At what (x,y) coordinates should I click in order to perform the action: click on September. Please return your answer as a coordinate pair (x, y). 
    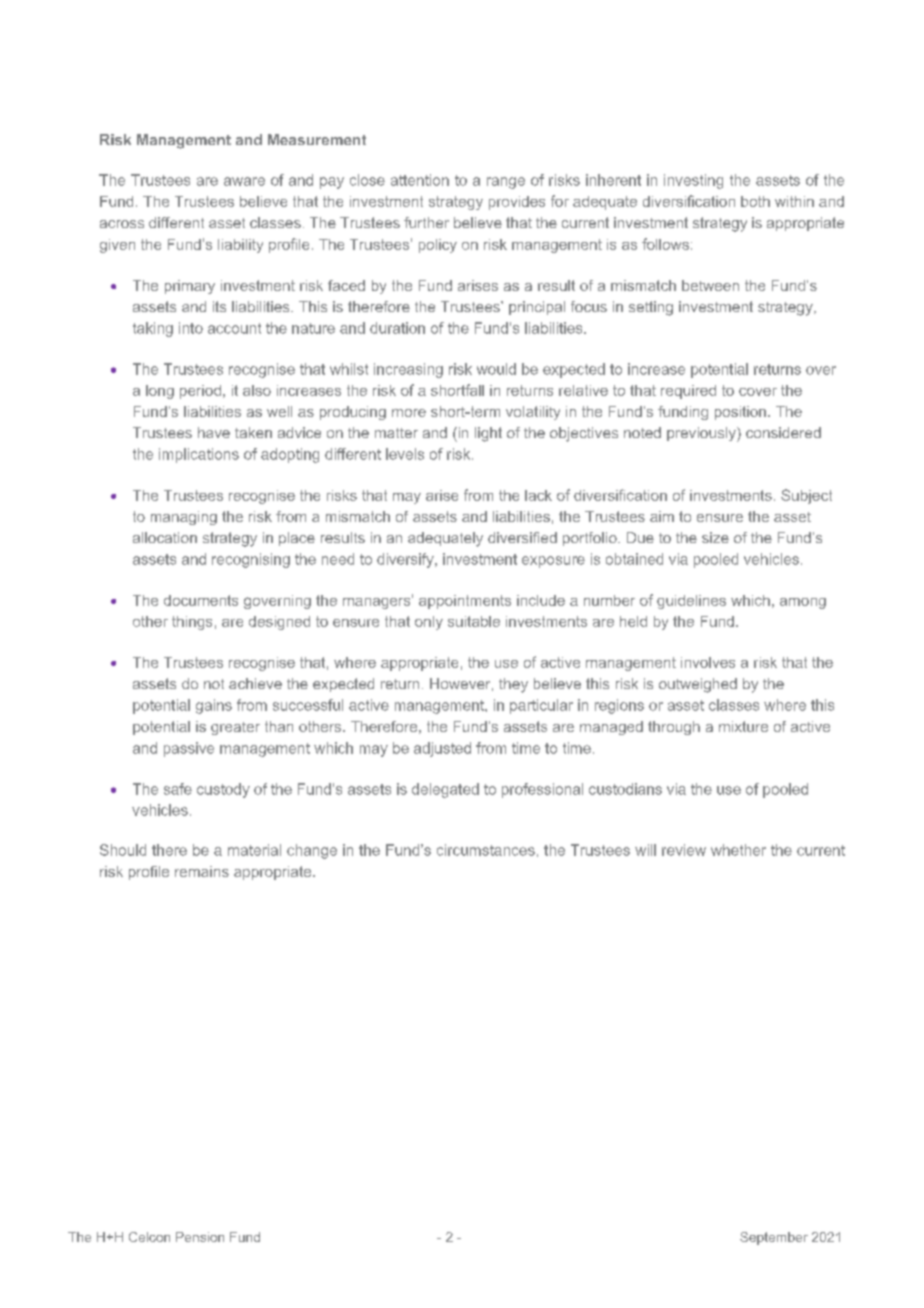
    Looking at the image, I should click on (774, 1238).
